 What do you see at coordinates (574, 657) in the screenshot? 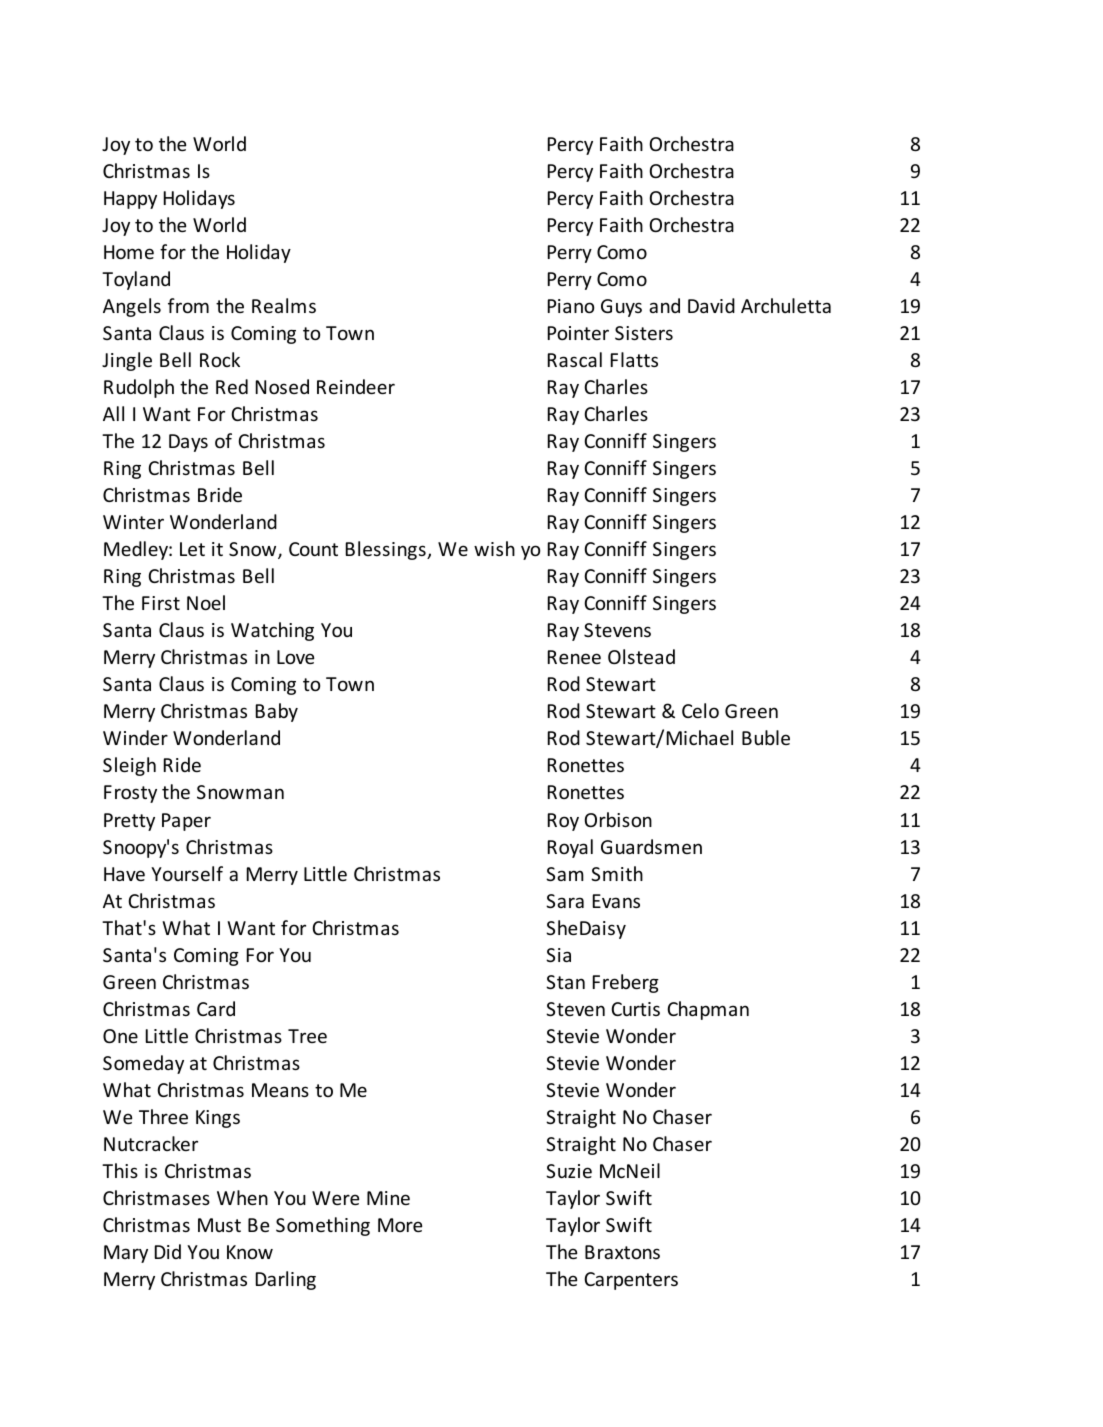
I see `Renee` at bounding box center [574, 657].
